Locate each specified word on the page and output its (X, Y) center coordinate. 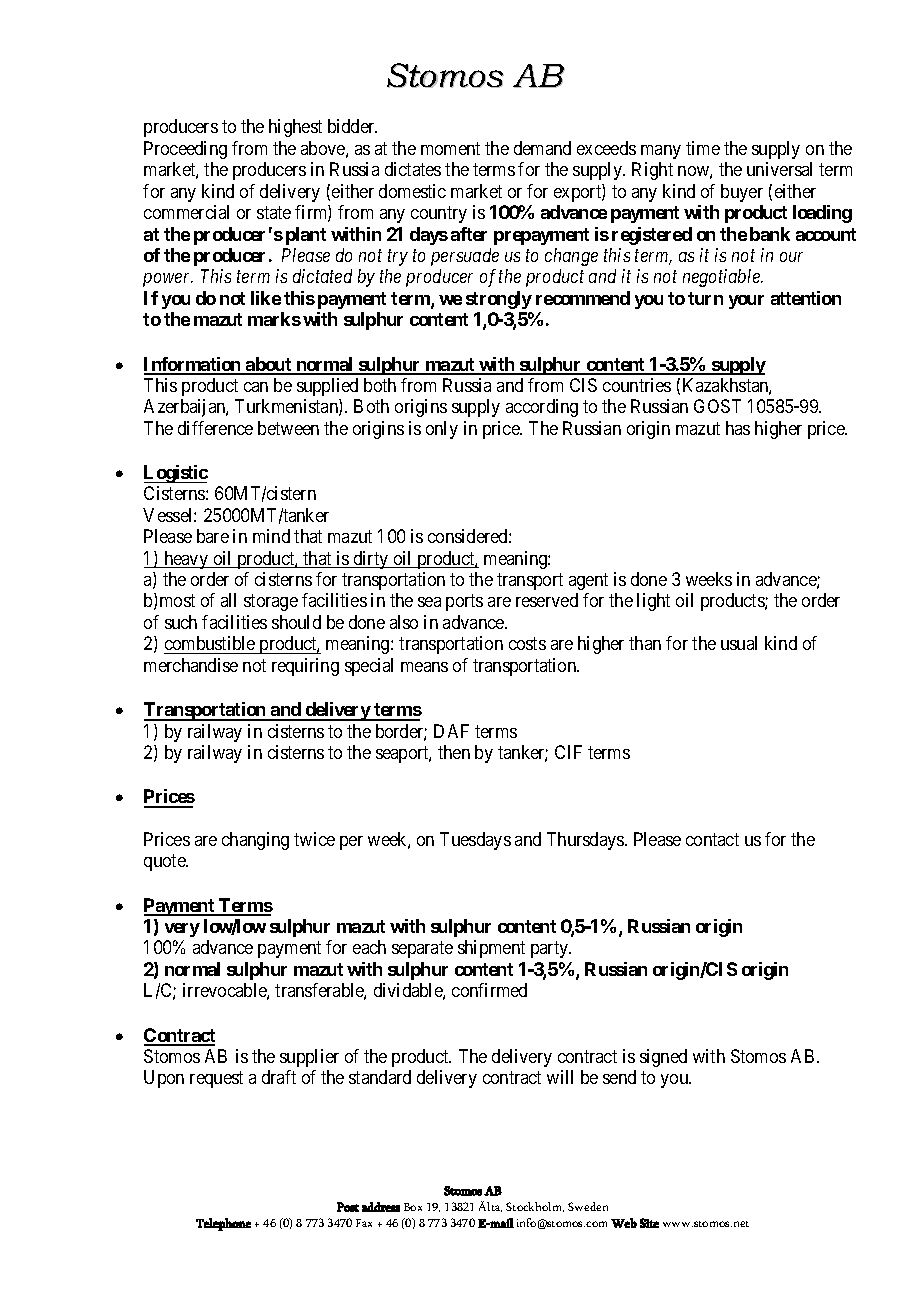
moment (450, 148)
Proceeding (185, 150)
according (542, 408)
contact (712, 839)
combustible (210, 643)
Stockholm (535, 1207)
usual (739, 643)
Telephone (223, 1224)
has (738, 428)
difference (215, 428)
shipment (491, 949)
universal (779, 169)
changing (255, 841)
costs (527, 644)
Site (649, 1223)
